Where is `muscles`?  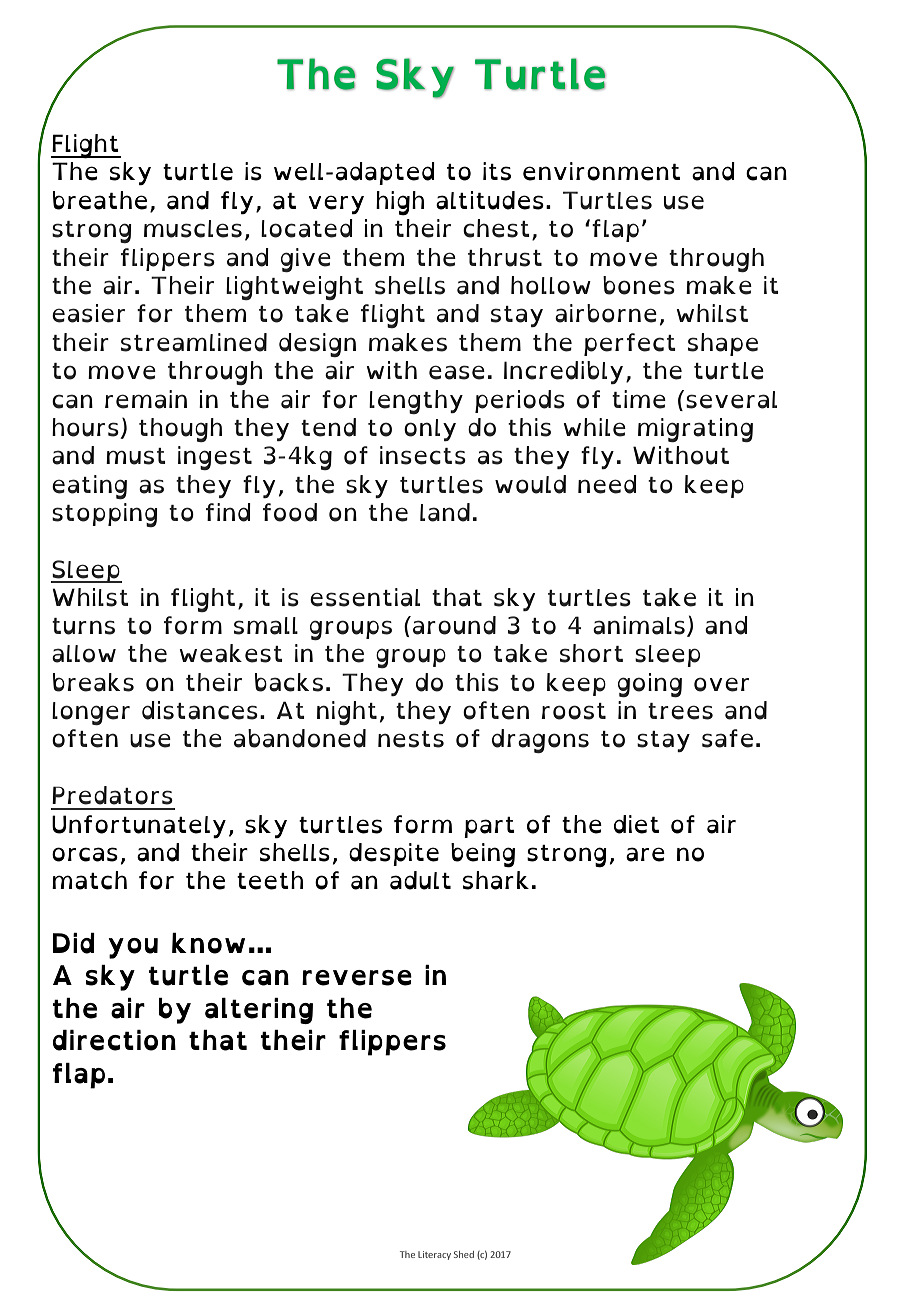
muscles is located at coordinates (193, 229).
